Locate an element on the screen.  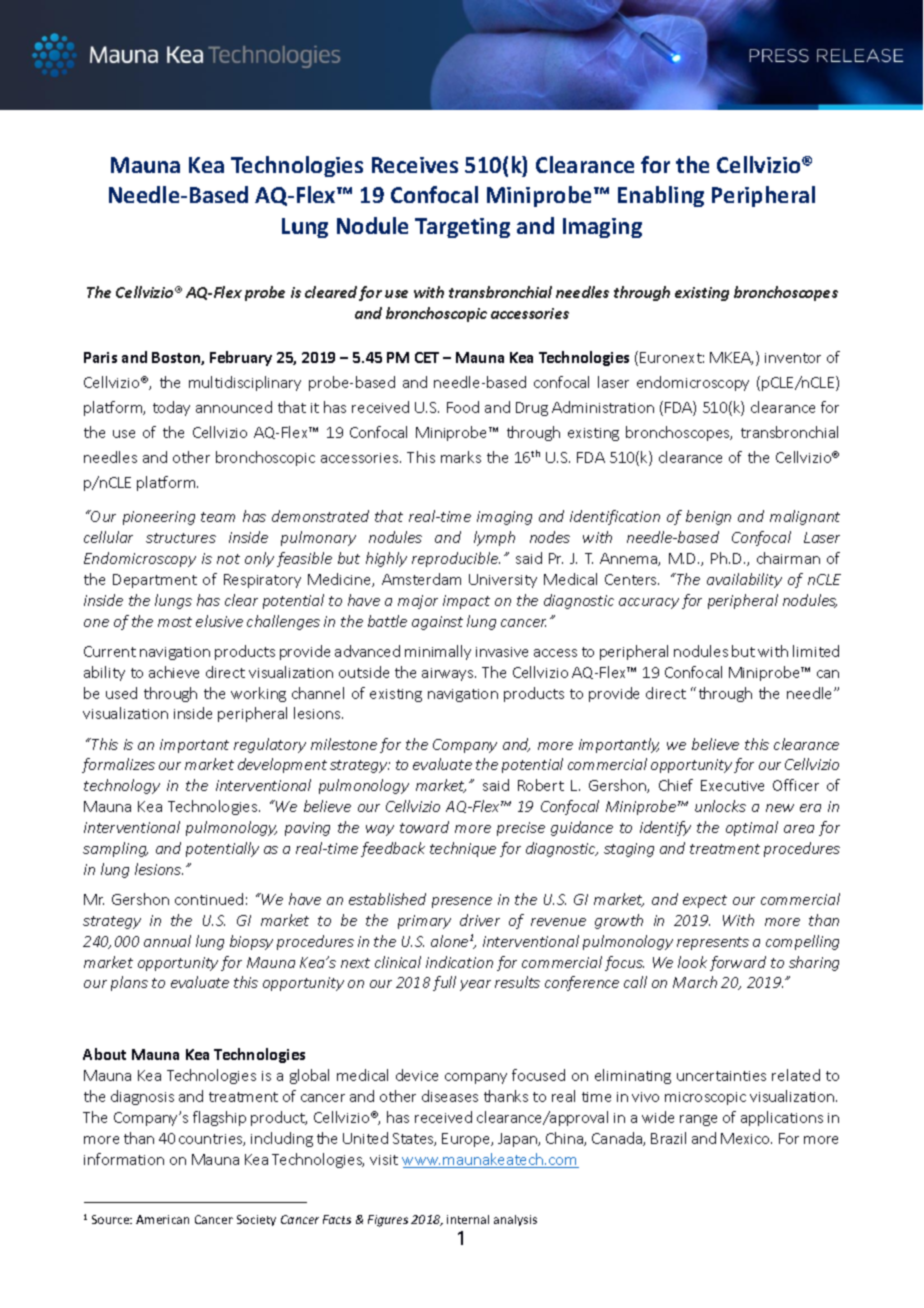
Mexico is located at coordinates (746, 1138).
